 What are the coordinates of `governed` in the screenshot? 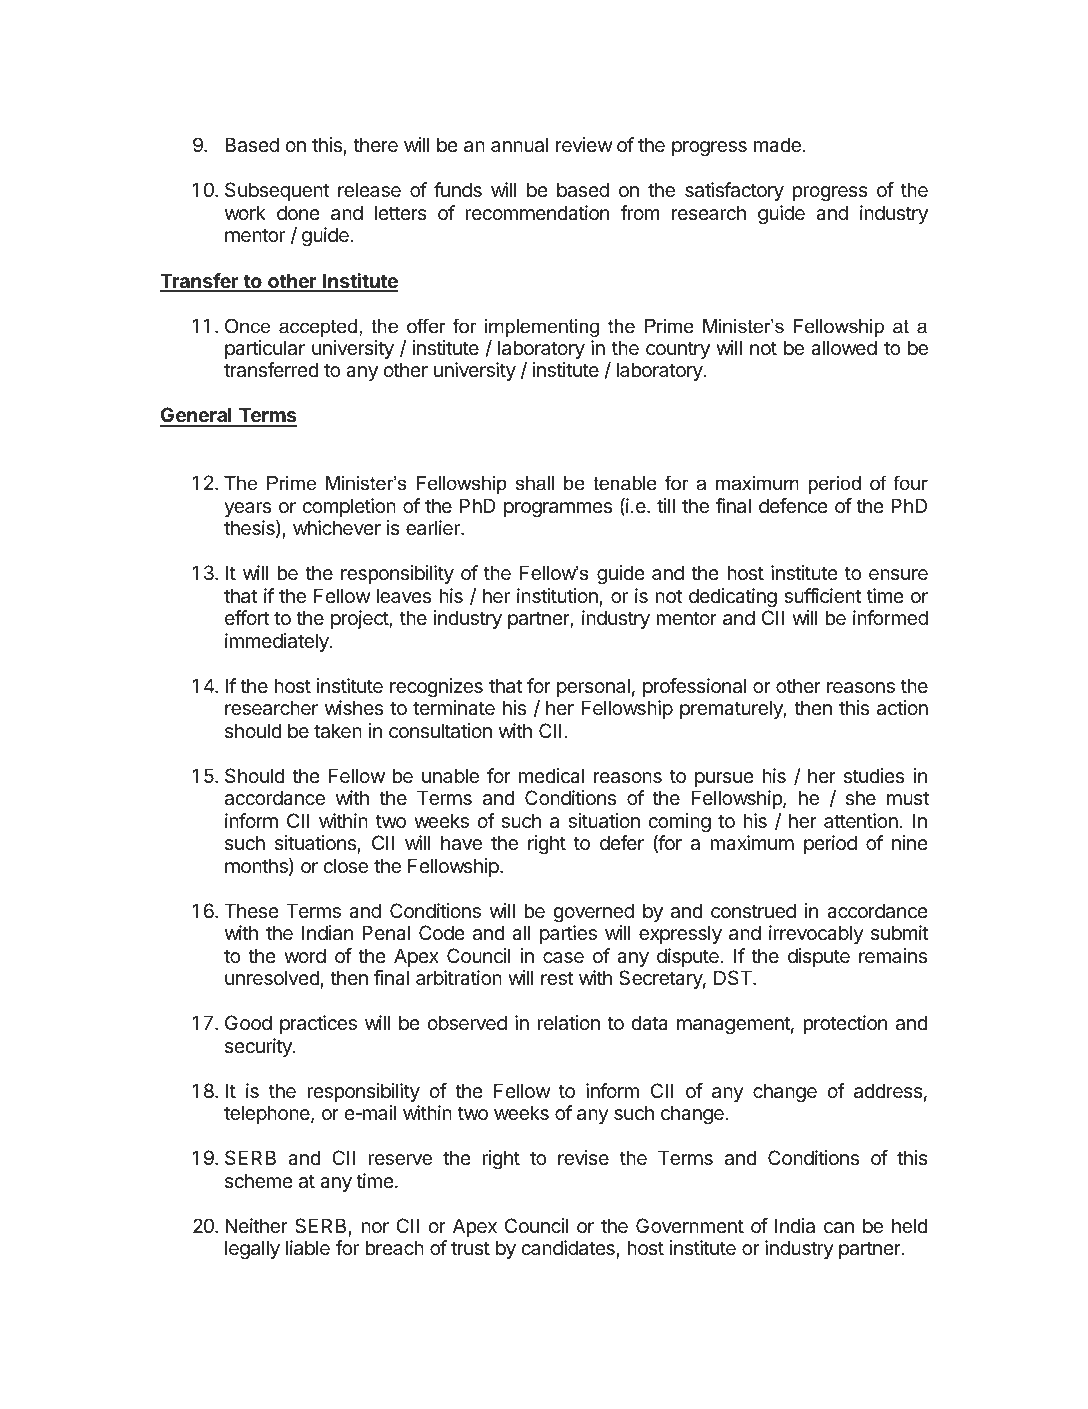 It's located at (593, 913).
